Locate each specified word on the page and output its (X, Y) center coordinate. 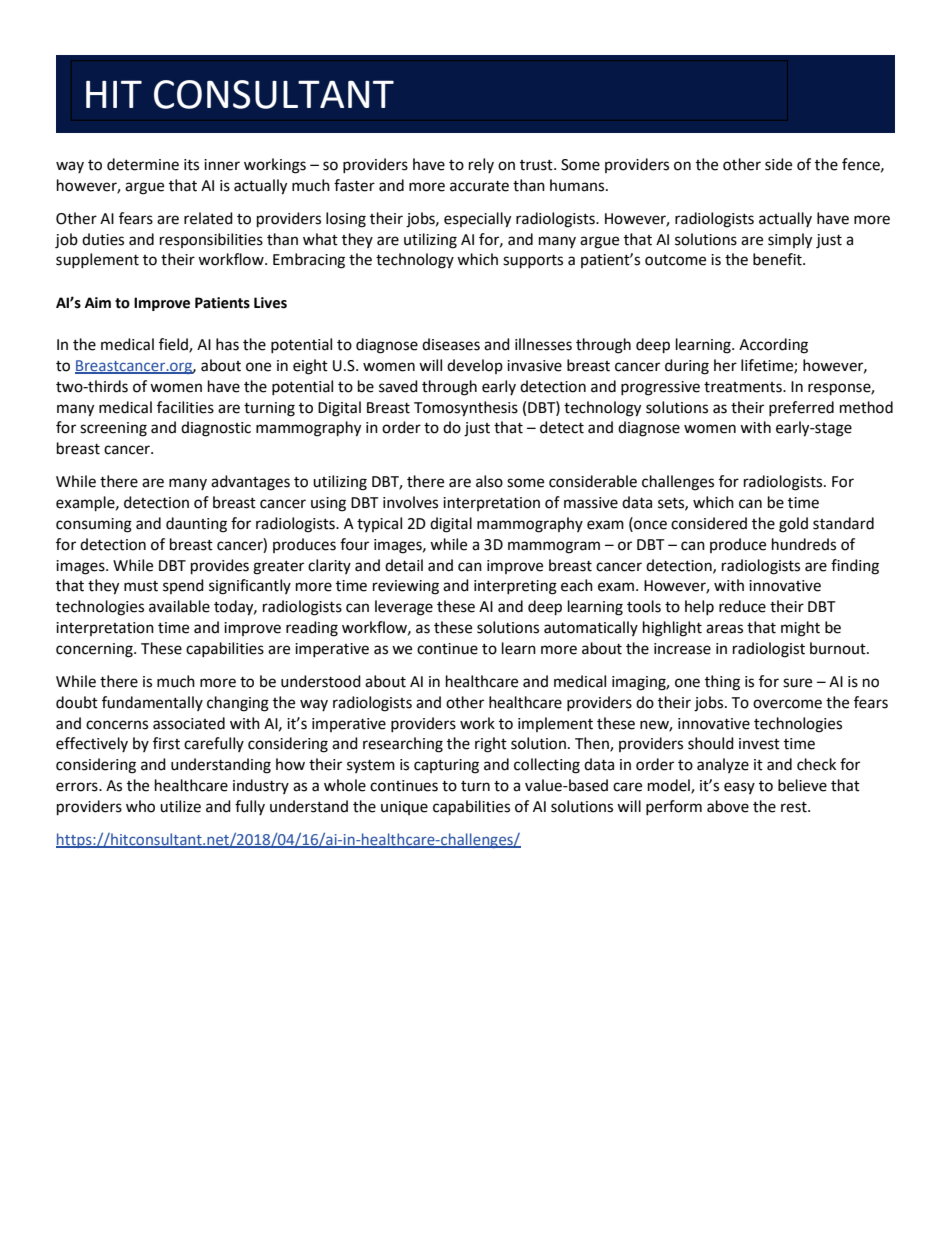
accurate (479, 186)
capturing (446, 766)
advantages (250, 483)
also (489, 481)
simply (790, 241)
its (191, 165)
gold (793, 525)
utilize (180, 806)
